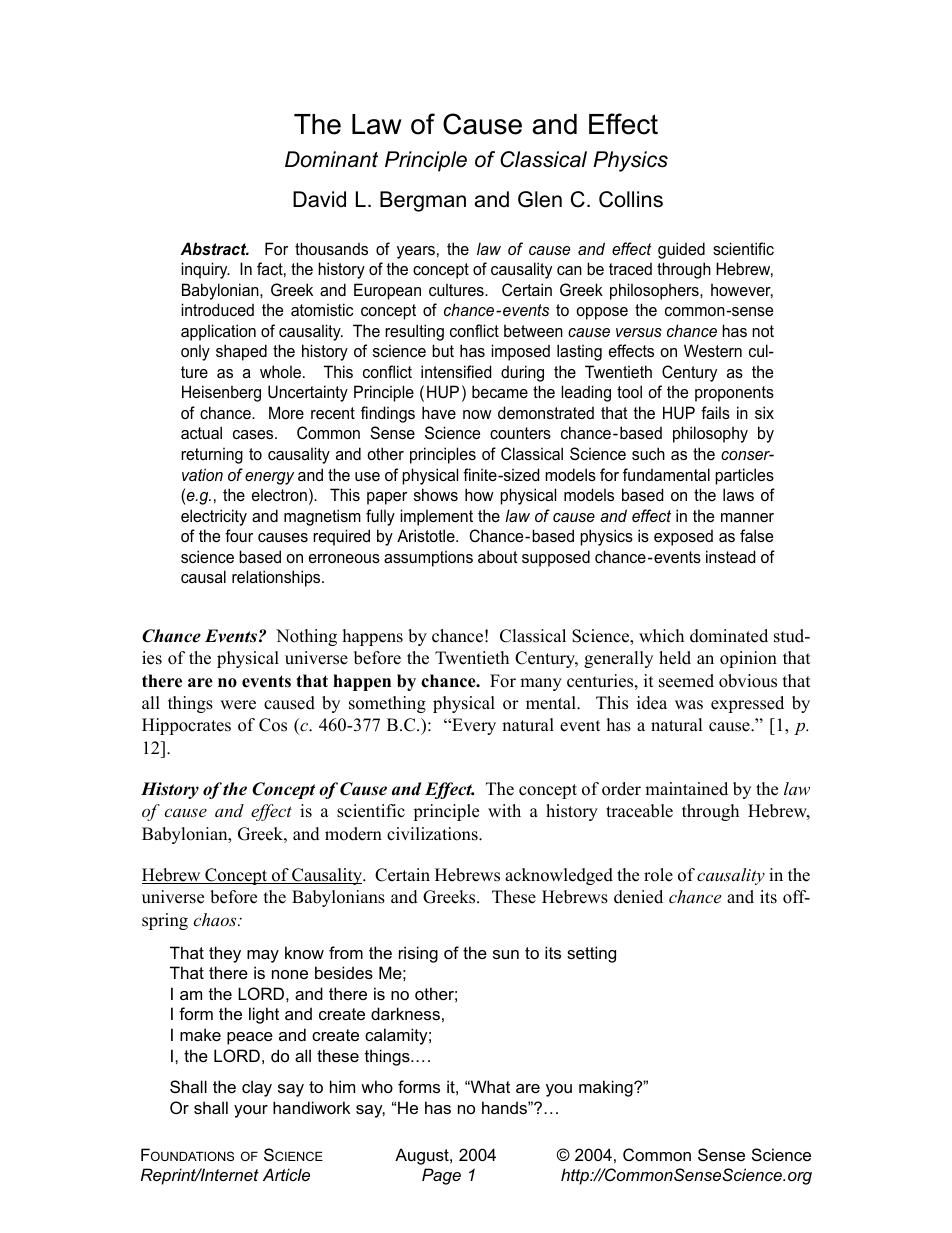 The width and height of the document is (952, 1233). What do you see at coordinates (658, 875) in the document?
I see `role` at bounding box center [658, 875].
